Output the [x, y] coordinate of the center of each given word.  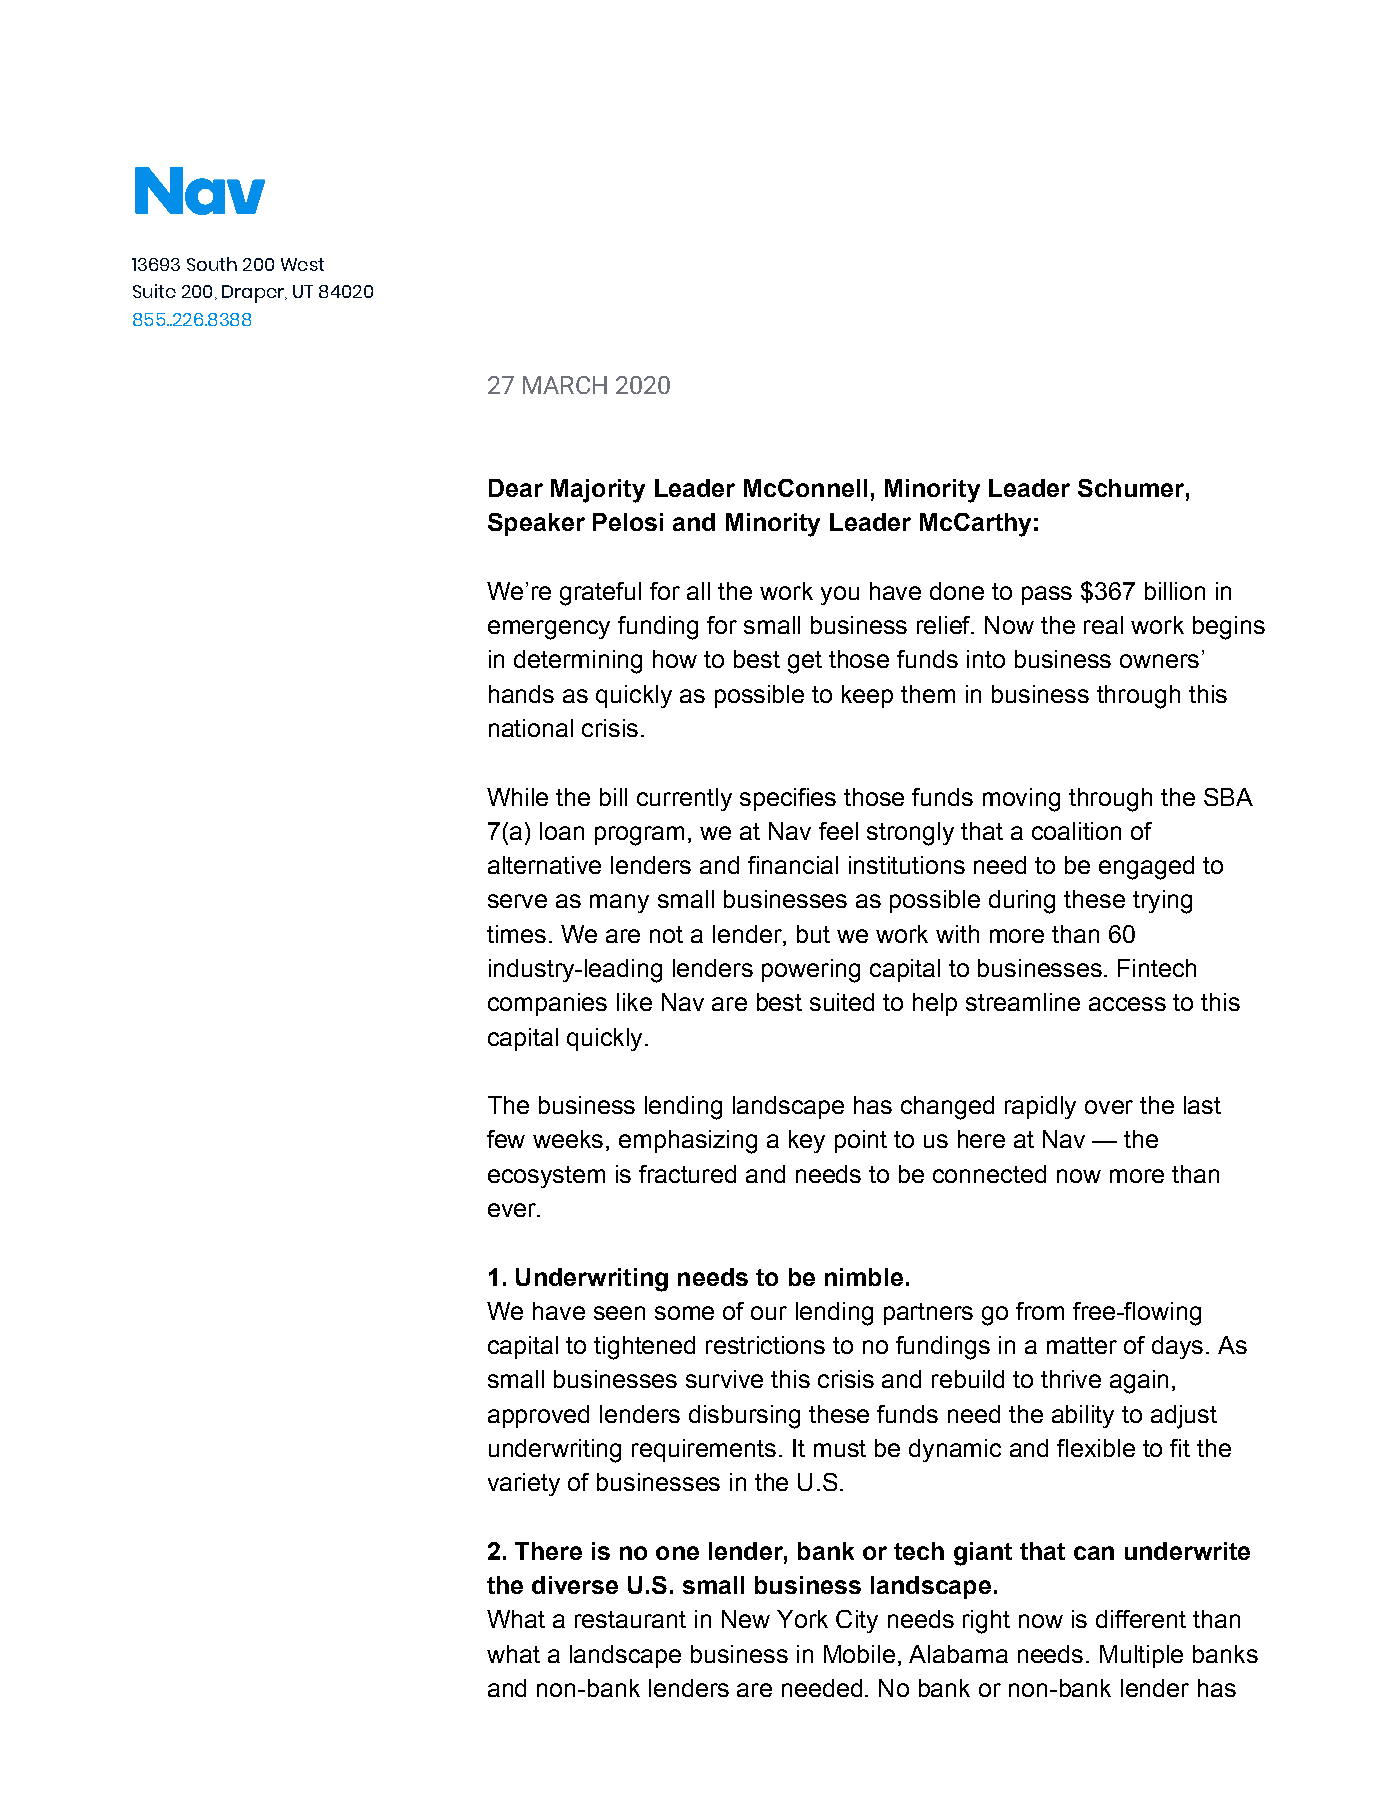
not [666, 934]
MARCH [565, 385]
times [516, 934]
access [1127, 1004]
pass [1047, 595]
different [1141, 1619]
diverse [575, 1585]
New [746, 1619]
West [302, 264]
